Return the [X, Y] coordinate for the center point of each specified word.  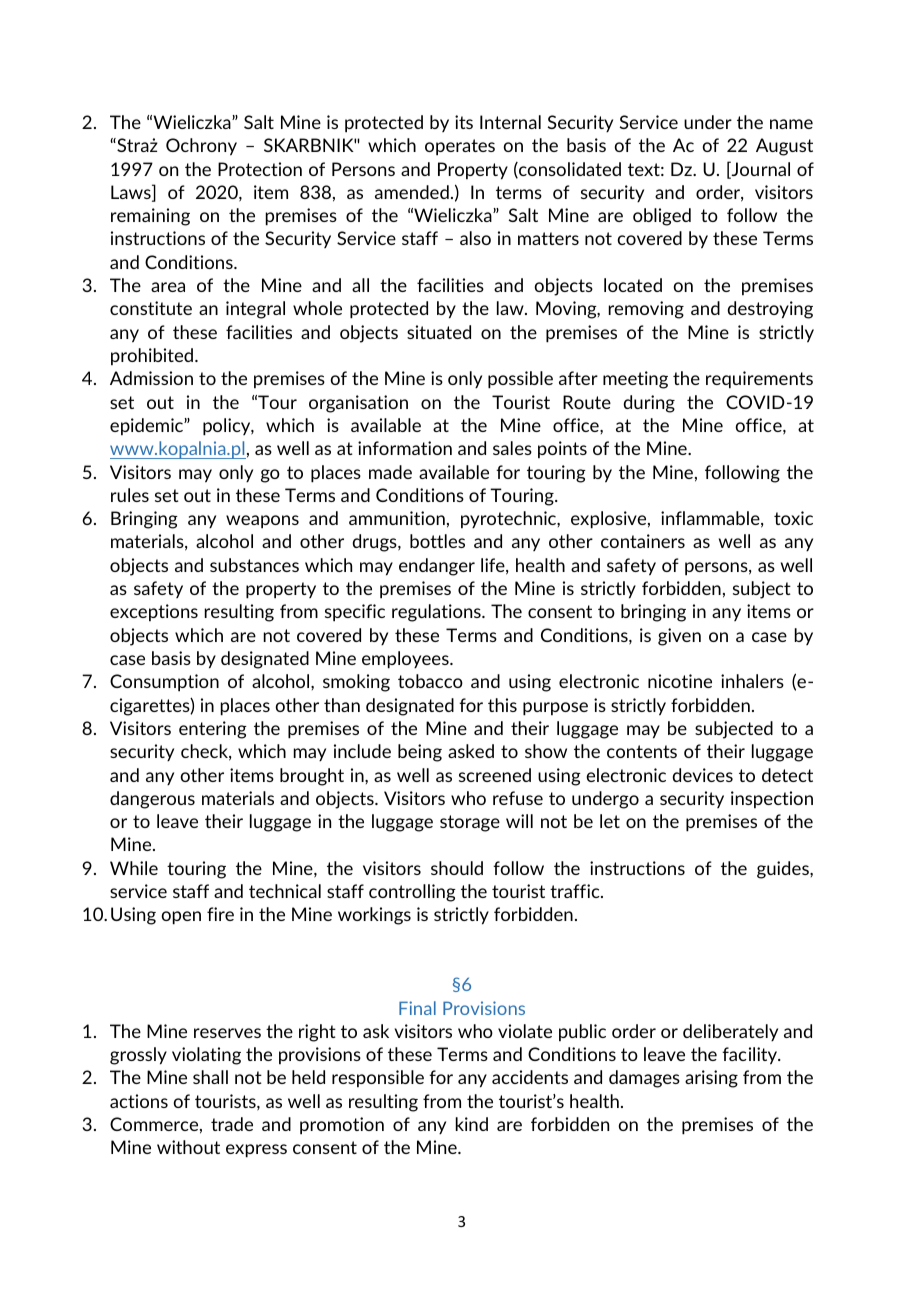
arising [711, 1079]
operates [460, 147]
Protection [260, 169]
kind [472, 1124]
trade [232, 1124]
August [784, 147]
